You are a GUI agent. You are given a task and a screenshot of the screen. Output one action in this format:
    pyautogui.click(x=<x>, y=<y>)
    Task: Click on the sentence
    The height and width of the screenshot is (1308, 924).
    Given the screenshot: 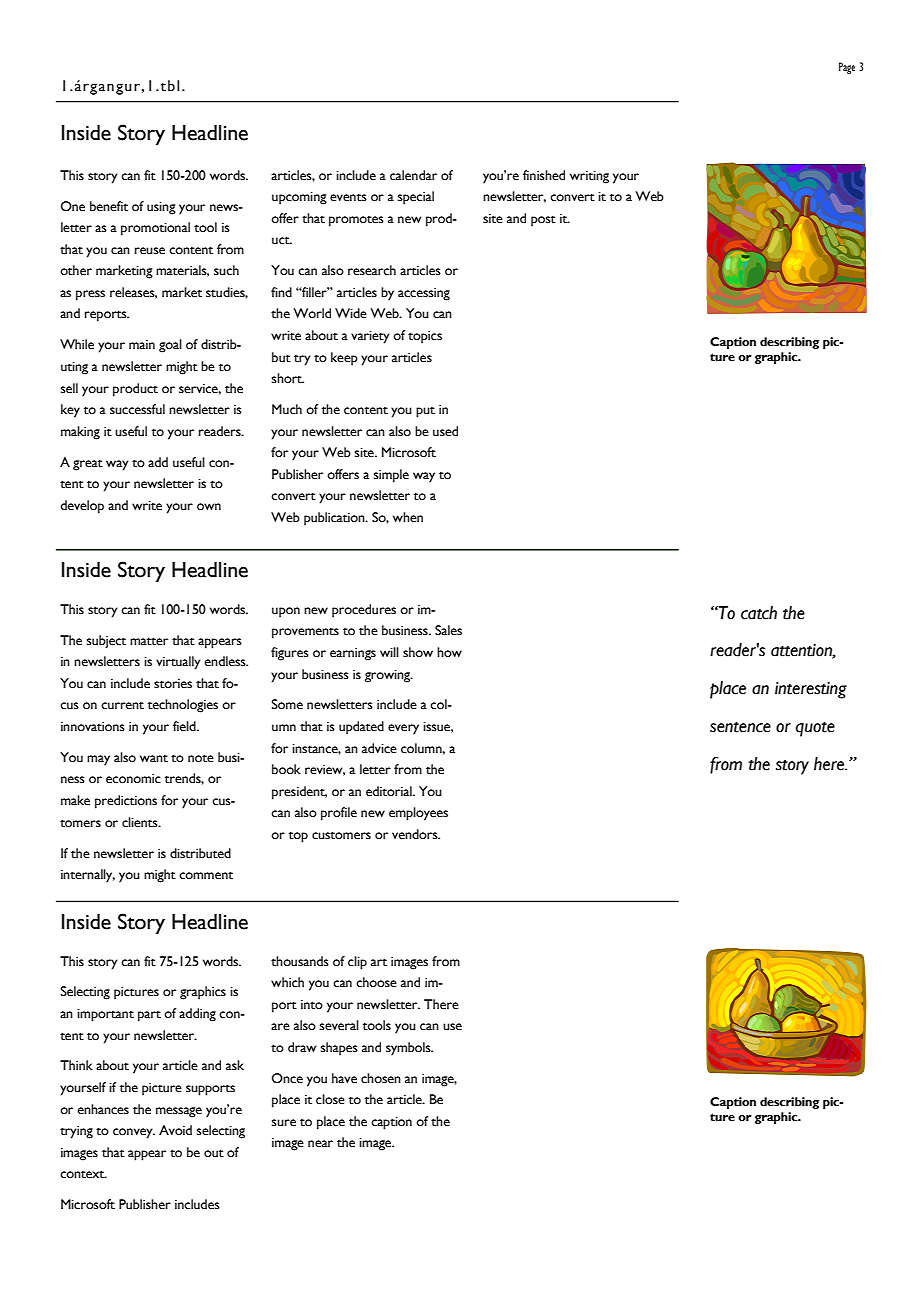 What is the action you would take?
    pyautogui.click(x=740, y=727)
